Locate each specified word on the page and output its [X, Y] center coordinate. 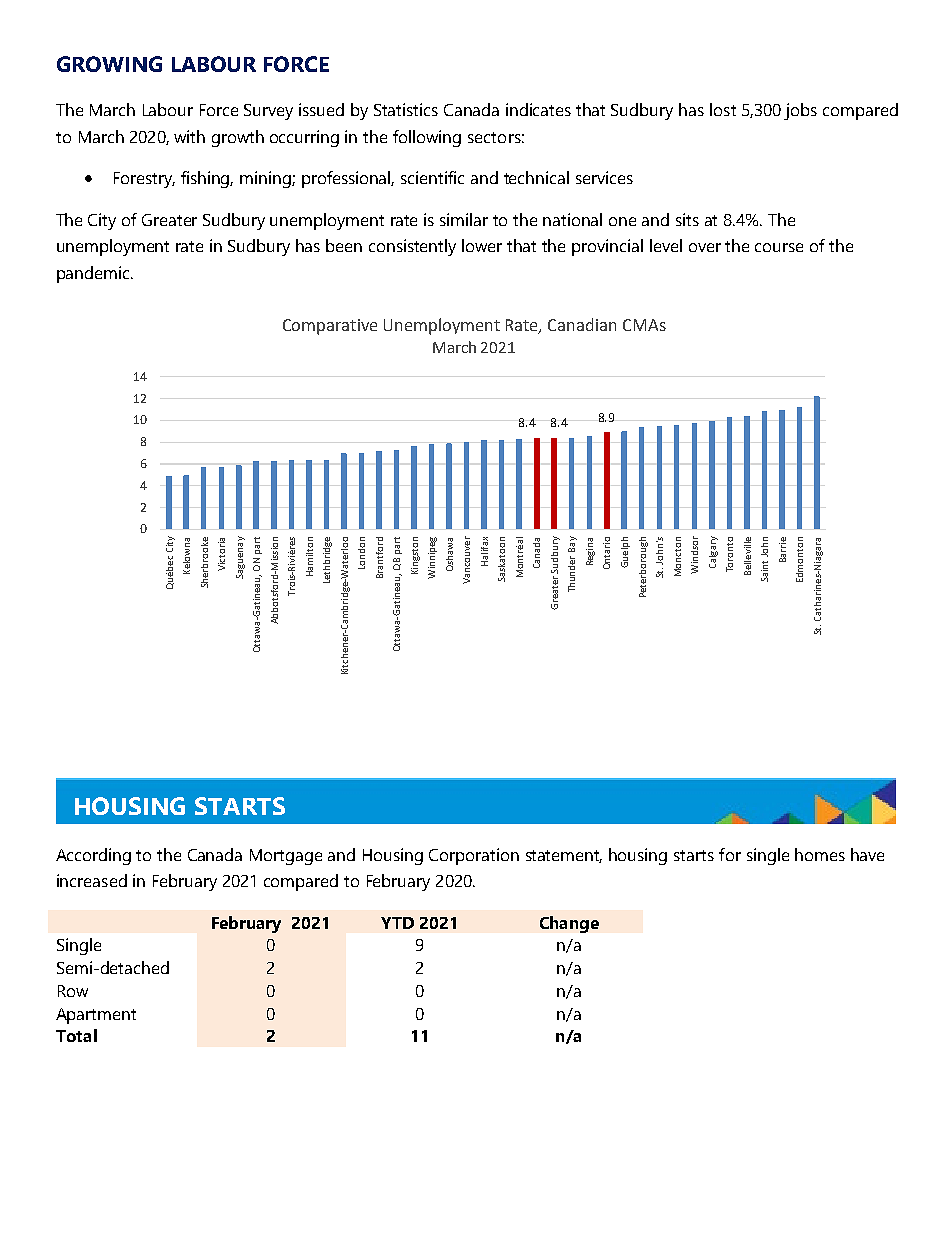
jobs [800, 111]
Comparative [330, 327]
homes [820, 854]
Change [569, 924]
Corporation [474, 856]
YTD [397, 923]
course [779, 247]
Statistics [406, 109]
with [189, 136]
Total [76, 1035]
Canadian [582, 324]
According [93, 856]
